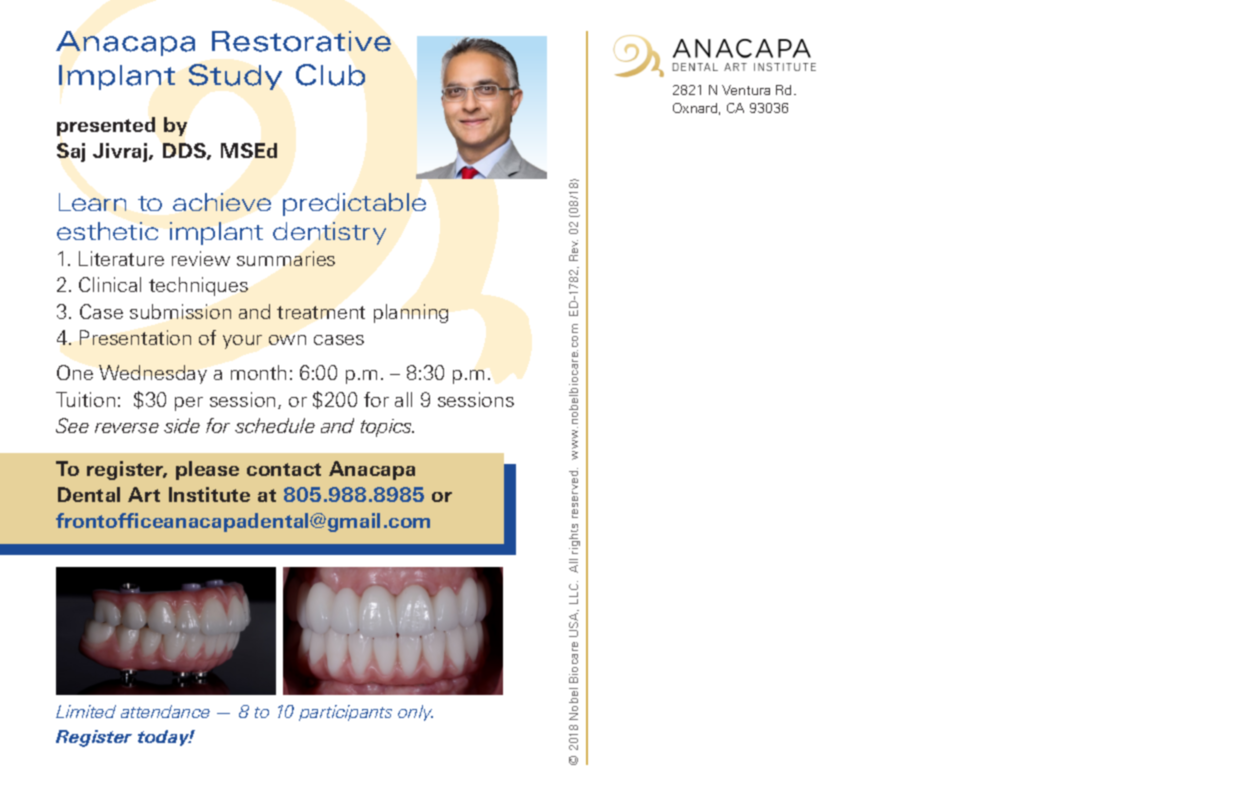 Image resolution: width=1238 pixels, height=801 pixels. I want to click on Ventura, so click(746, 90).
